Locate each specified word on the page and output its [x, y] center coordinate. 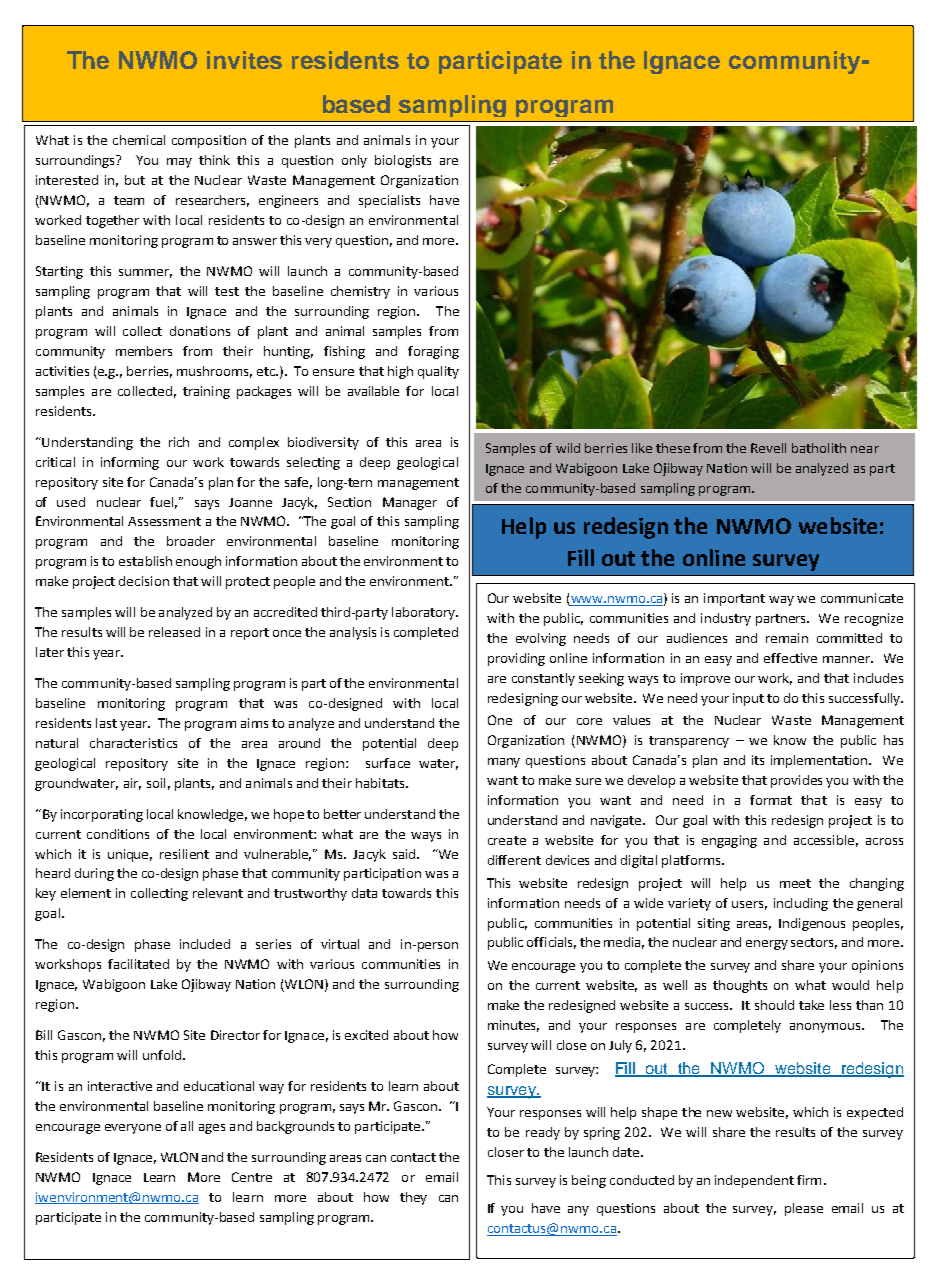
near [865, 449]
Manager [410, 503]
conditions [118, 834]
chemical [139, 140]
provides [796, 781]
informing [130, 463]
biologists [403, 161]
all [187, 1126]
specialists [389, 201]
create [507, 840]
